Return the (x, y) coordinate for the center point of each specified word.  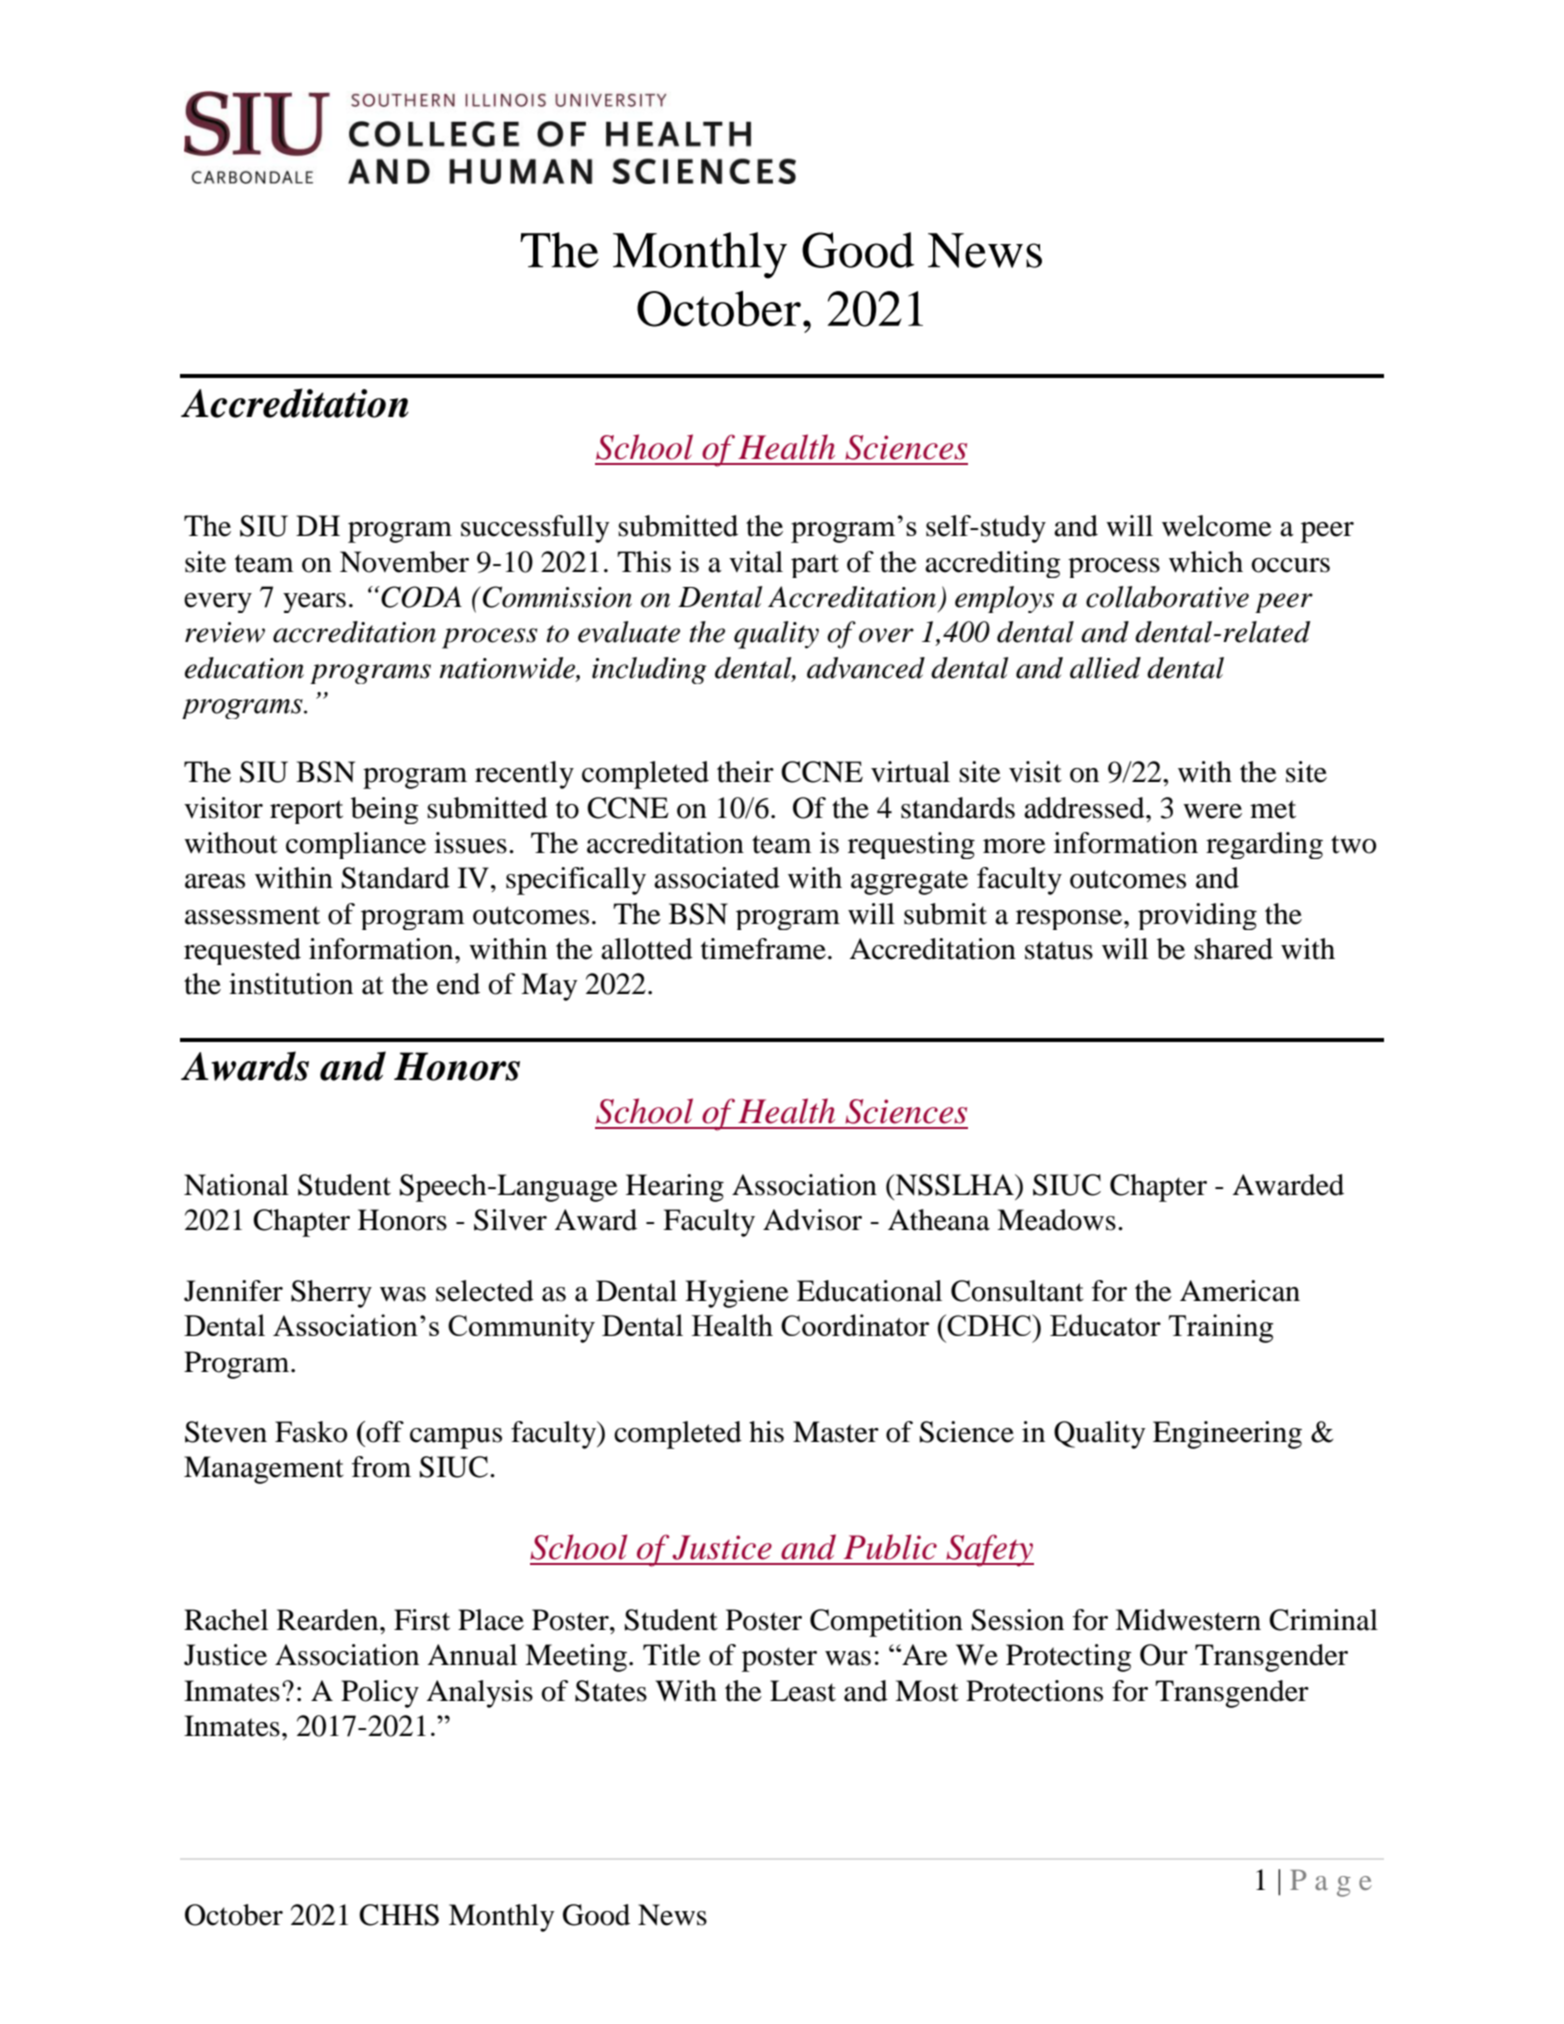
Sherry (331, 1294)
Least (803, 1691)
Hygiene (737, 1294)
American (1240, 1291)
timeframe (763, 949)
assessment (252, 915)
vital (756, 562)
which (1206, 562)
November (404, 562)
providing (1197, 916)
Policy (380, 1694)
